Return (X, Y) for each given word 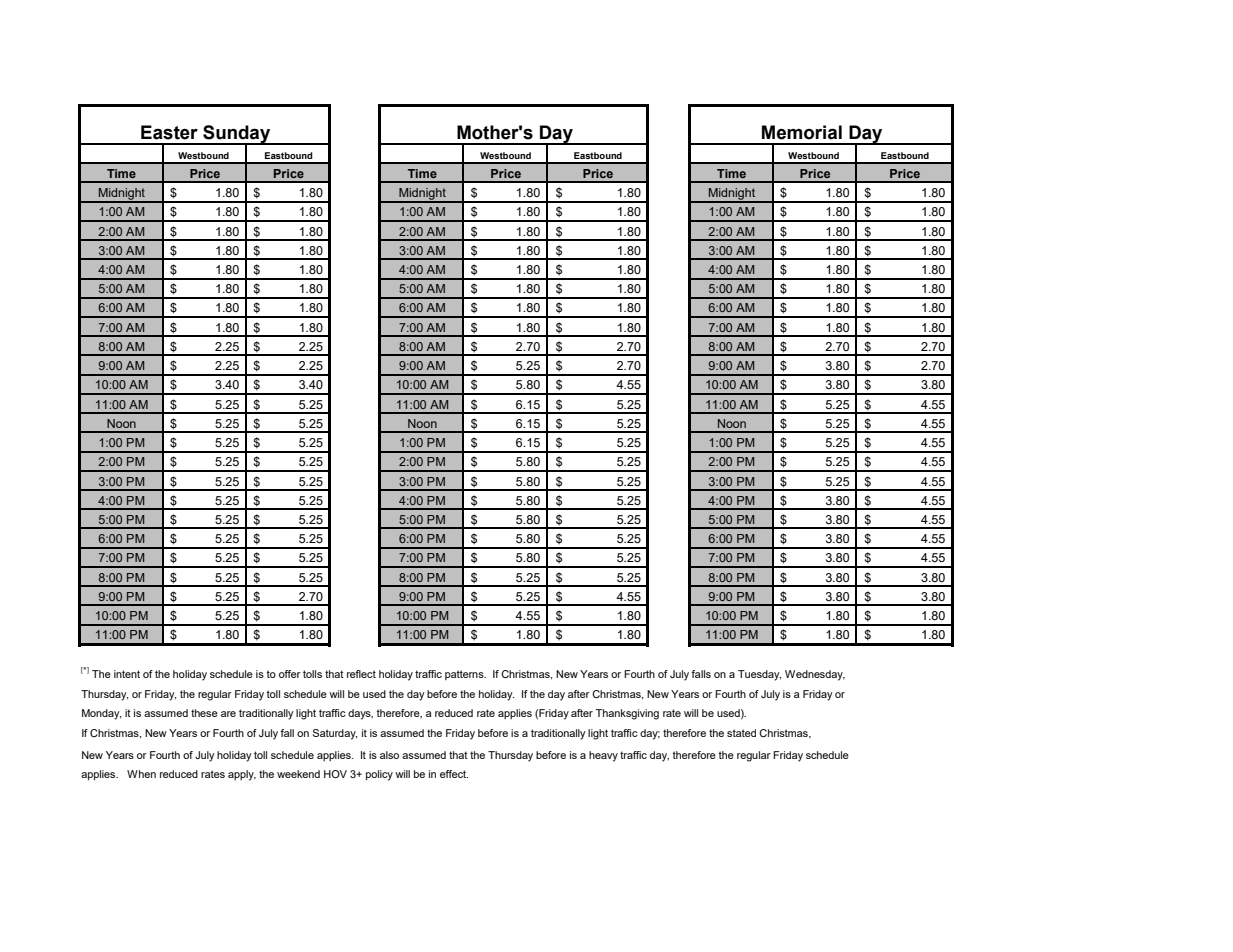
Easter (169, 132)
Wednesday (815, 675)
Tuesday (759, 675)
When (141, 774)
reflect (361, 674)
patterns (465, 675)
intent (127, 674)
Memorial (802, 132)
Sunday (237, 135)
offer (290, 674)
